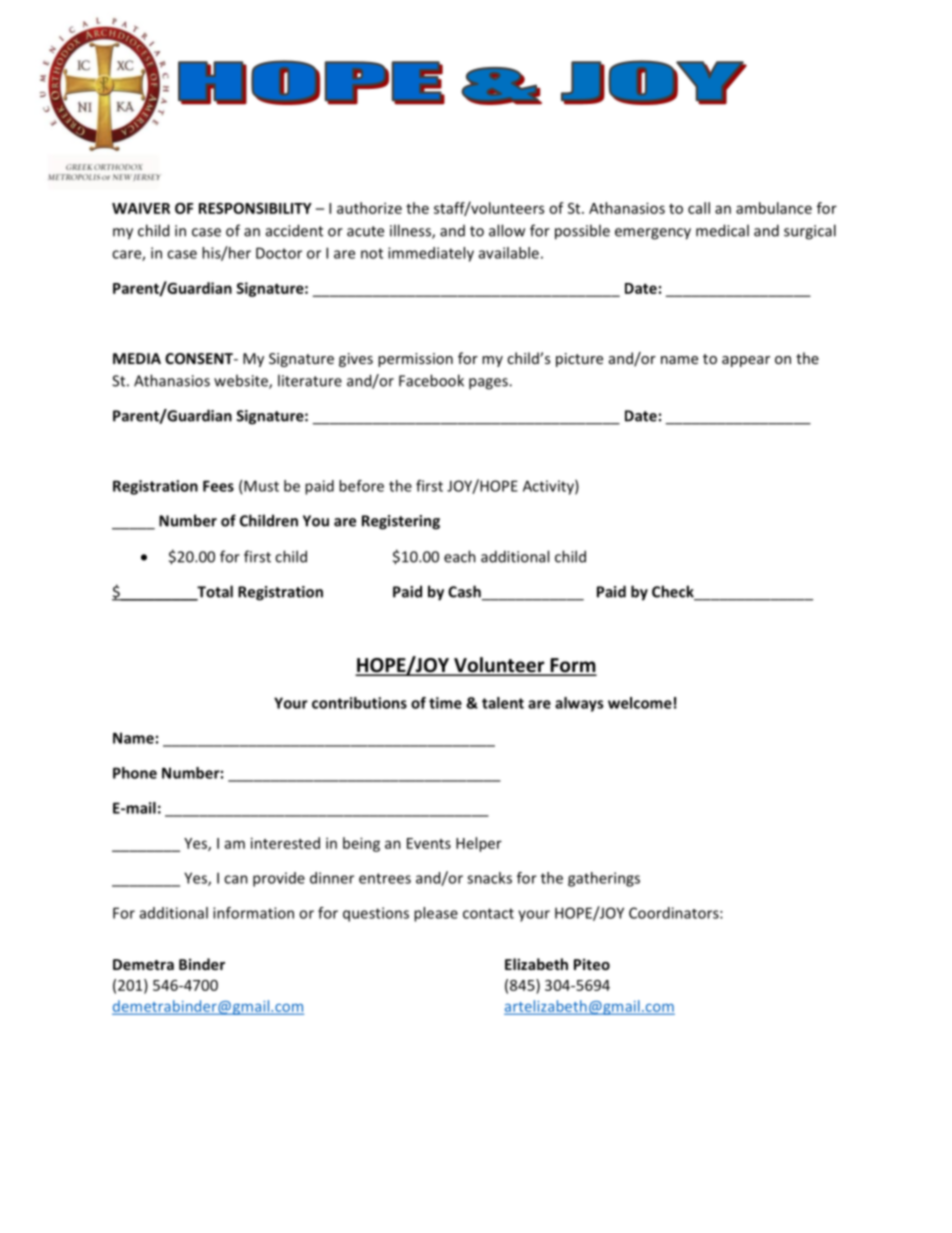 Image resolution: width=952 pixels, height=1233 pixels. What do you see at coordinates (445, 703) in the screenshot?
I see `time` at bounding box center [445, 703].
